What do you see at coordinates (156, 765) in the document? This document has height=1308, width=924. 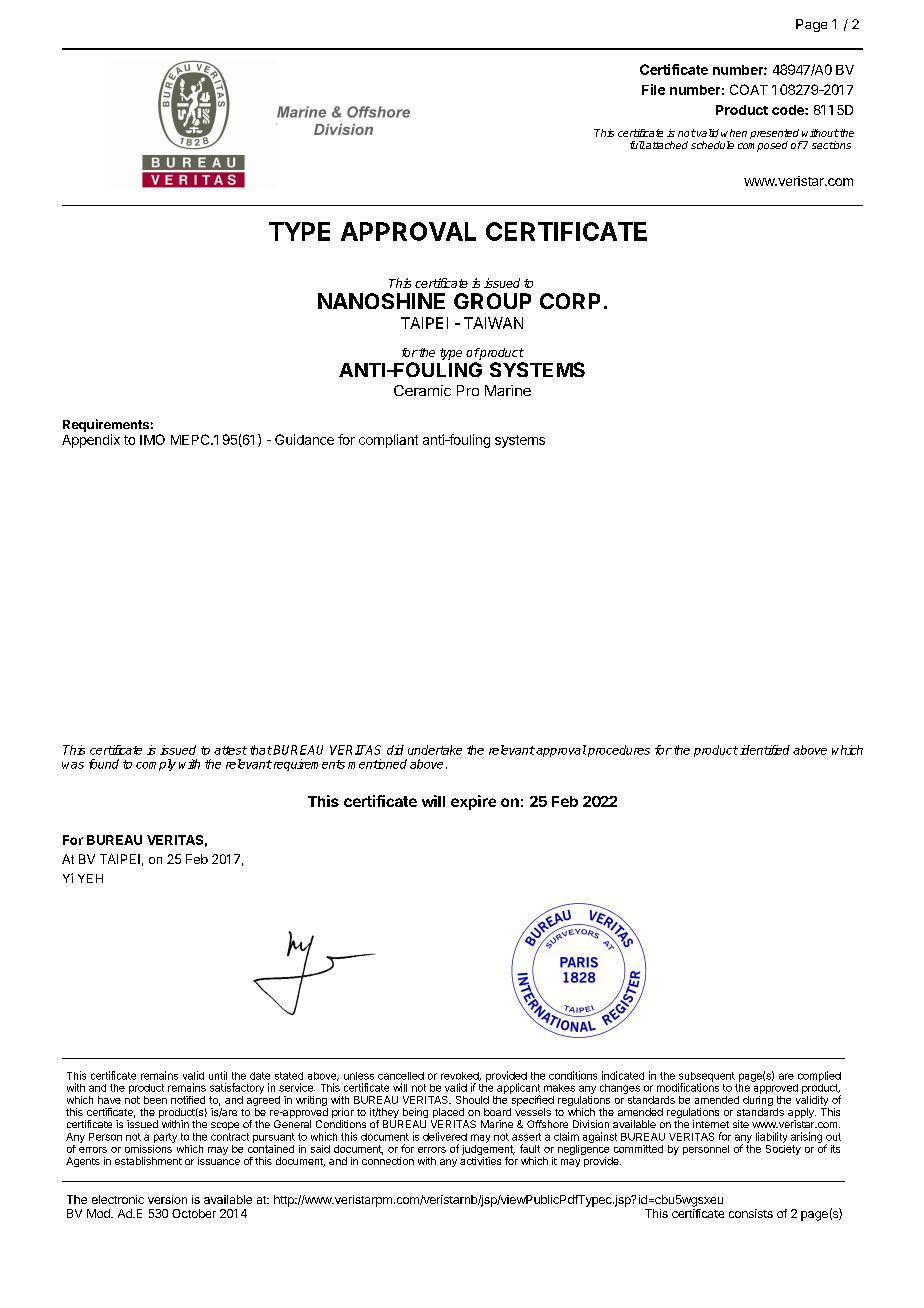 I see `comply` at bounding box center [156, 765].
